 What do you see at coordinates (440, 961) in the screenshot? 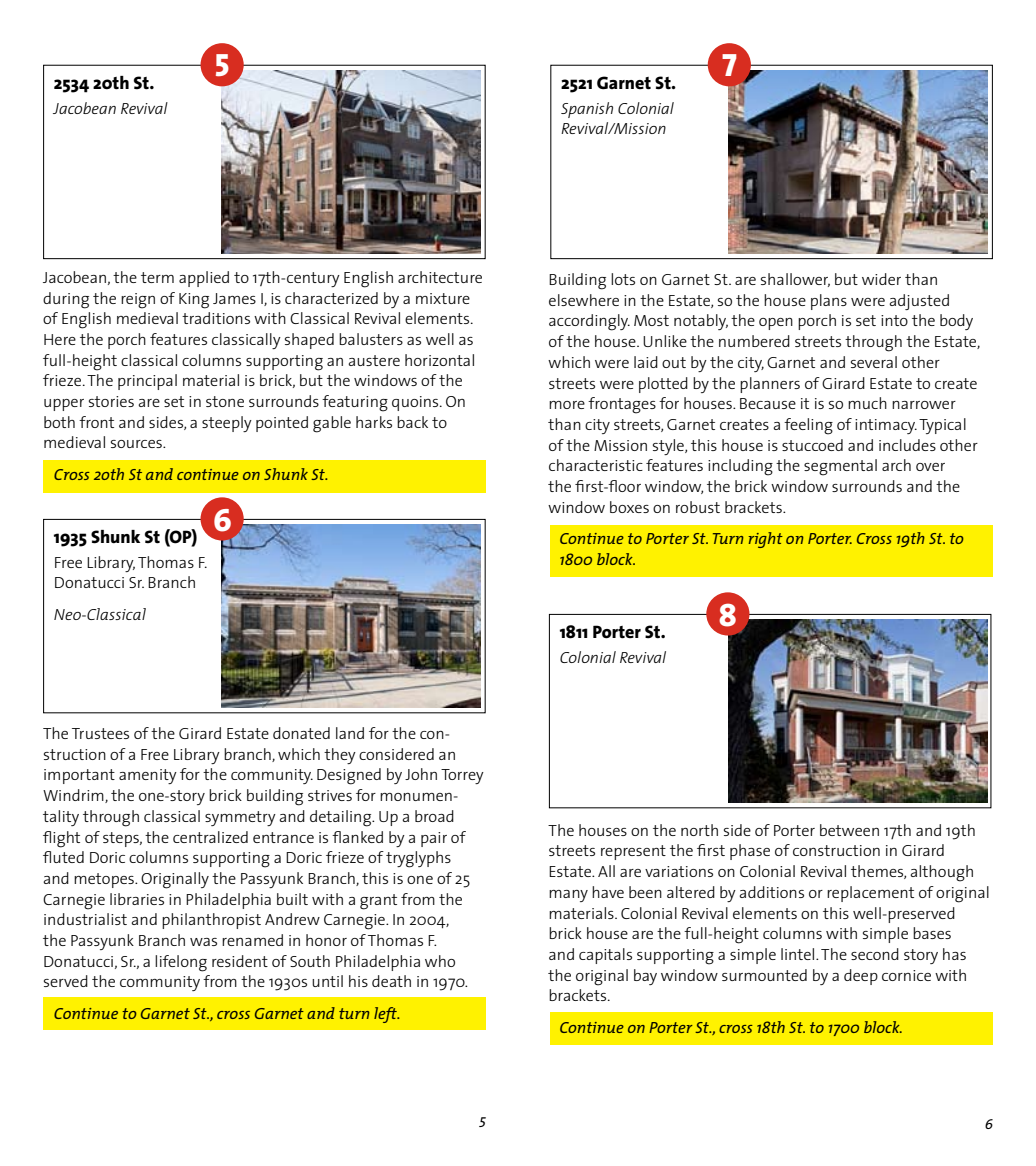
I see `who` at bounding box center [440, 961].
